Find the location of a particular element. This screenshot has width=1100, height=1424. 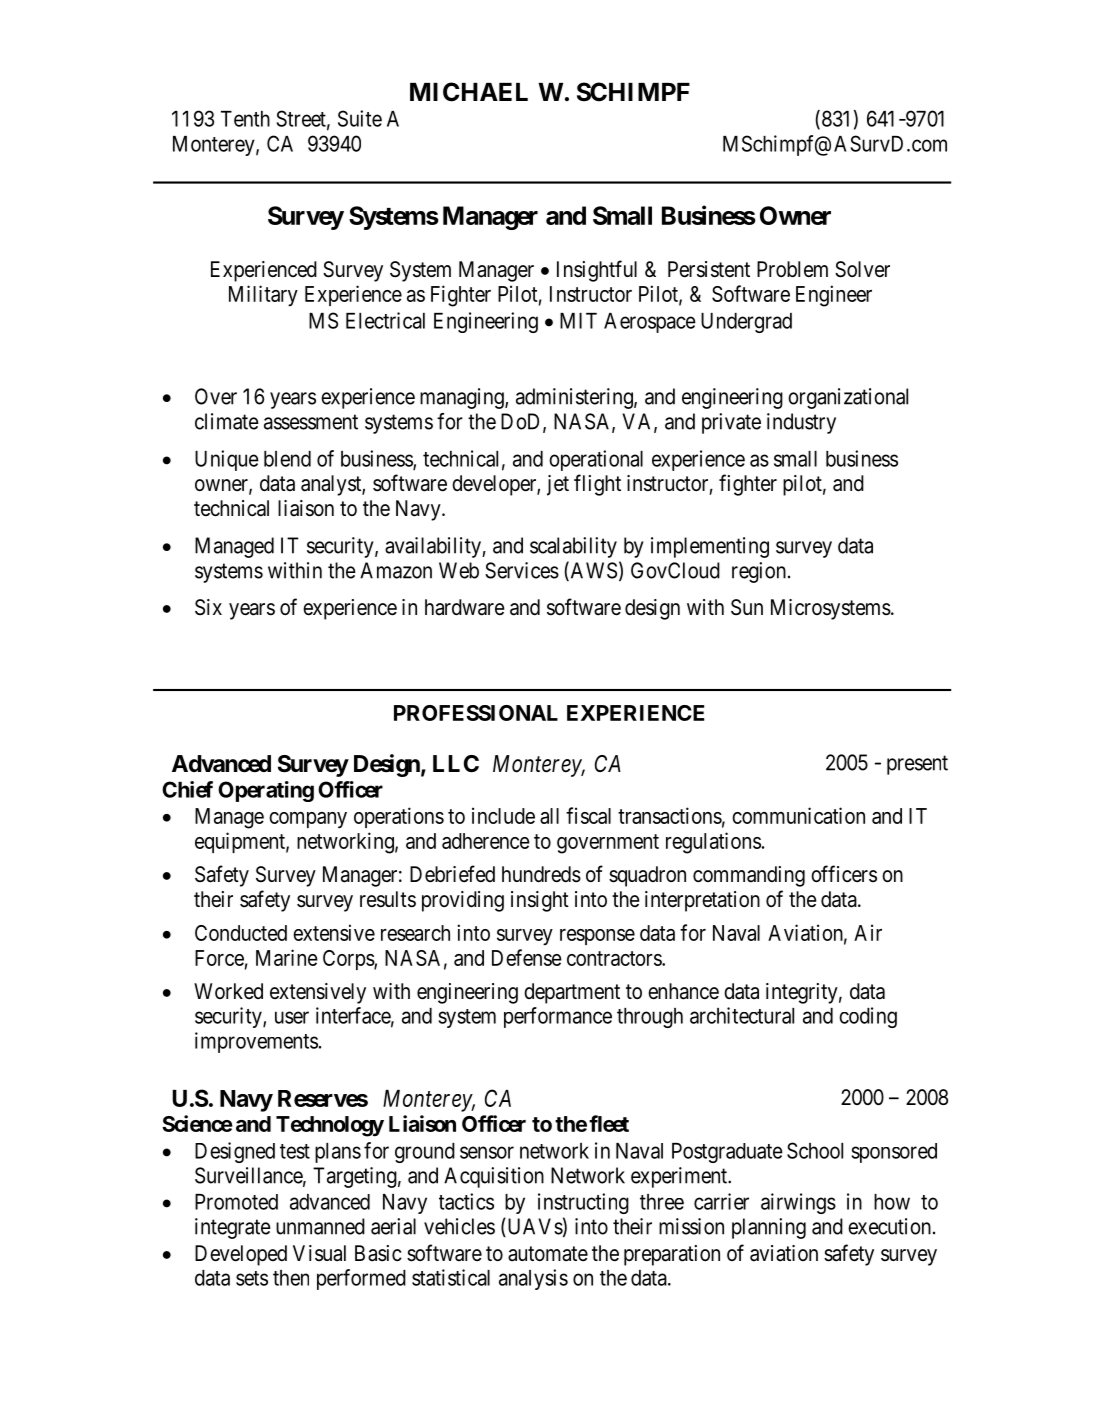

Solver is located at coordinates (862, 269).
